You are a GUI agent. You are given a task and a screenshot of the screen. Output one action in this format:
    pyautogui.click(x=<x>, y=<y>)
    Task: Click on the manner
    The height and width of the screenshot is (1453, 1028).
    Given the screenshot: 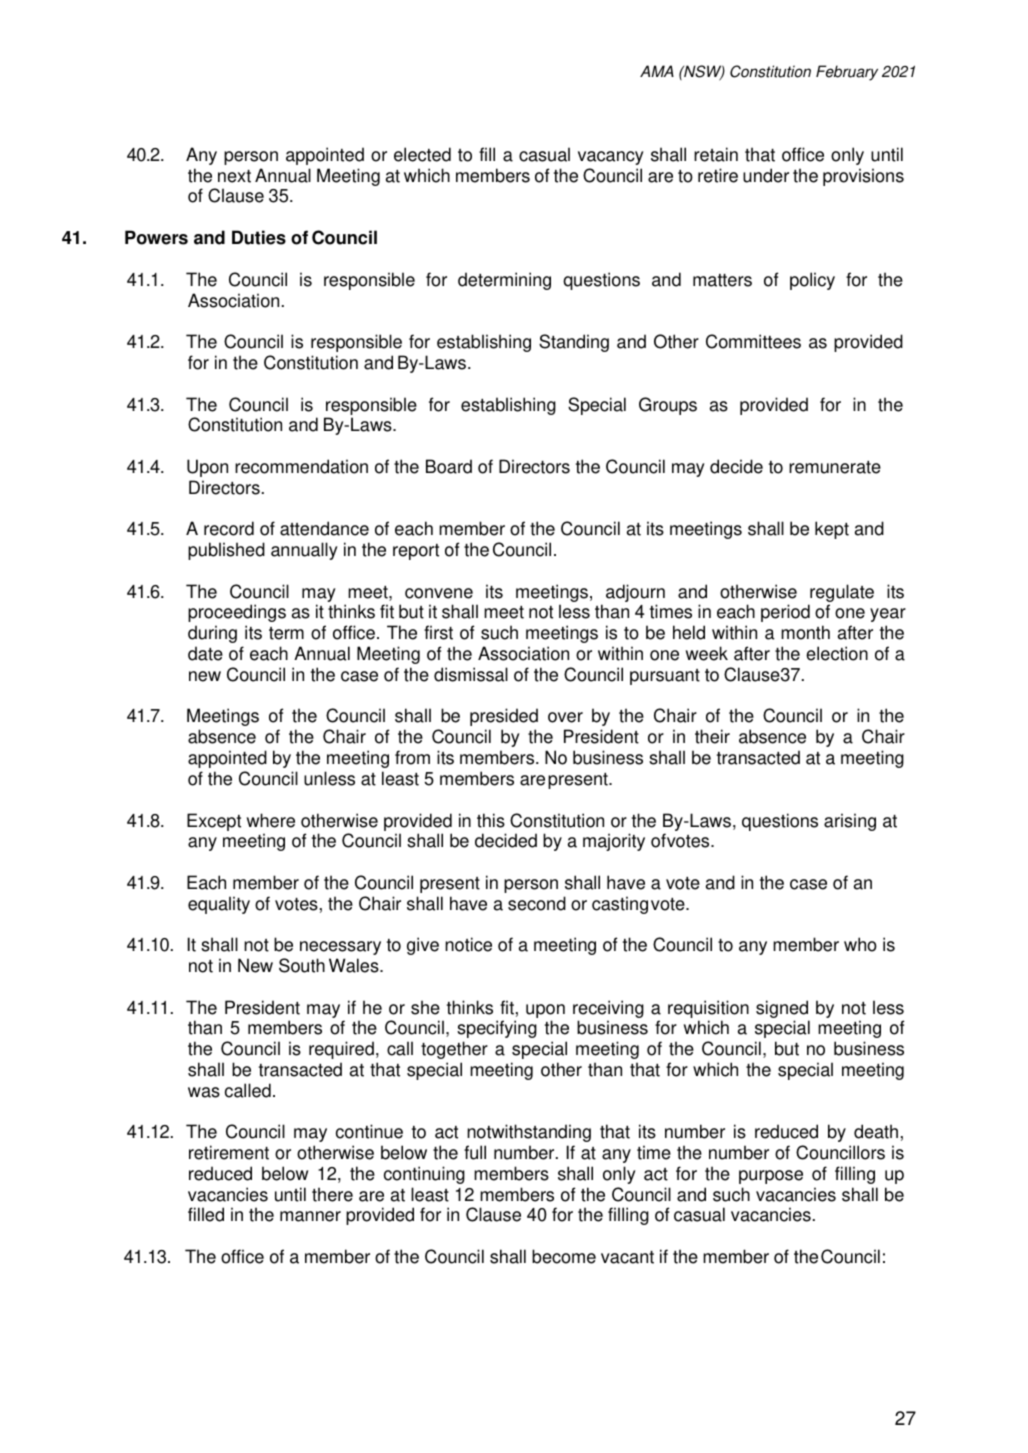 What is the action you would take?
    pyautogui.click(x=310, y=1216)
